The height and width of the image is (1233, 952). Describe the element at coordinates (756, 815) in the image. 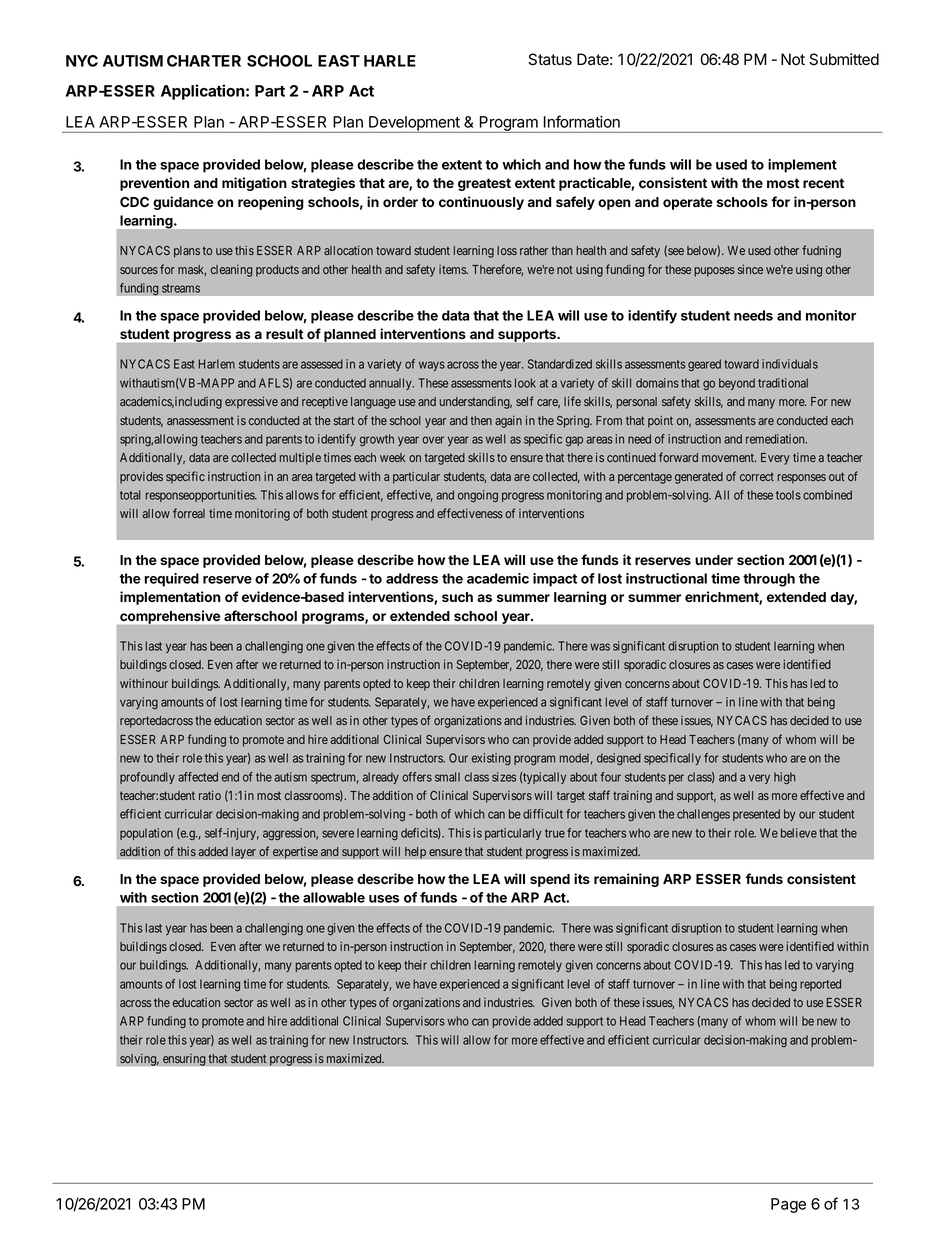

I see `presented` at that location.
